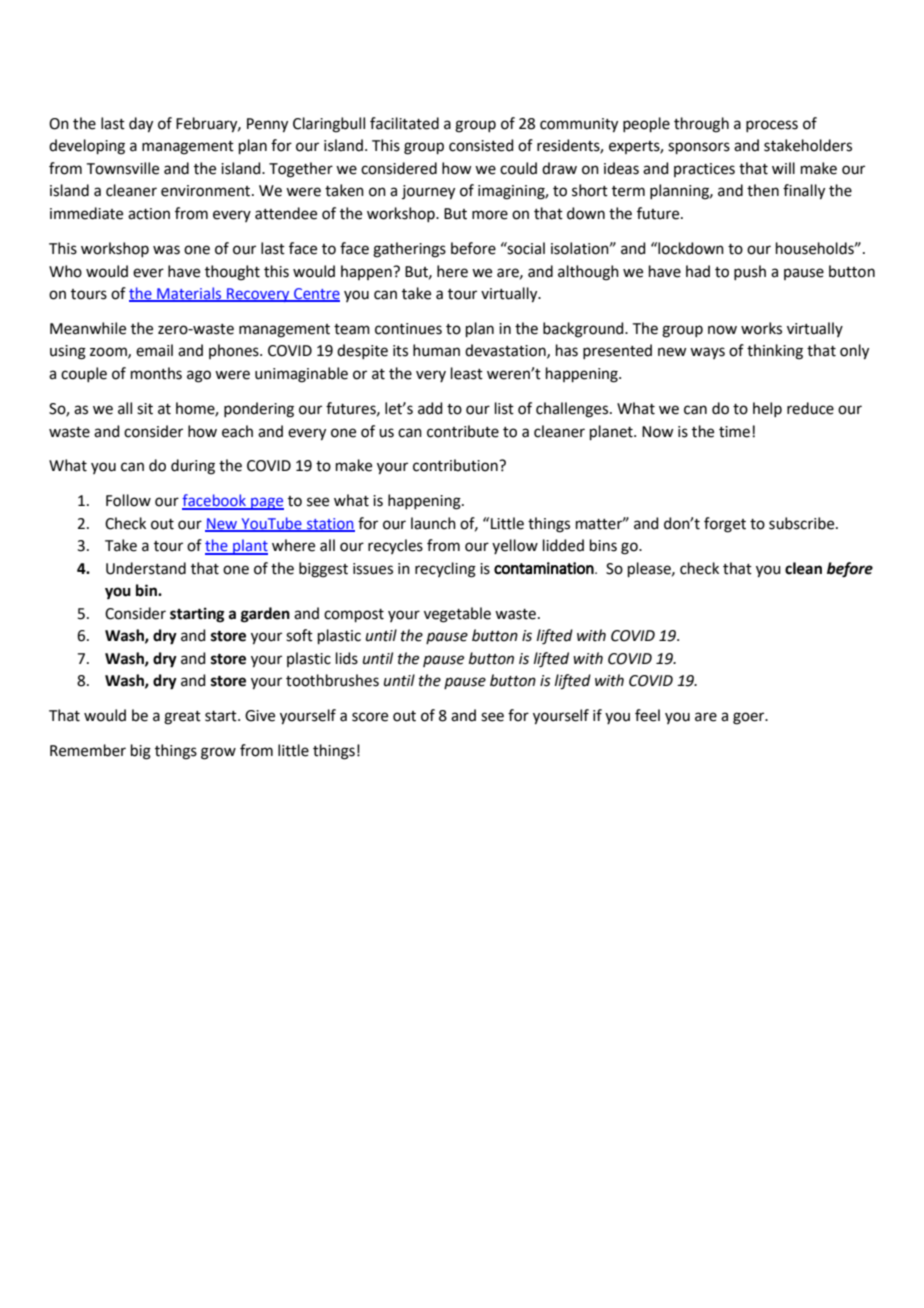  What do you see at coordinates (445, 570) in the document?
I see `recycling` at bounding box center [445, 570].
